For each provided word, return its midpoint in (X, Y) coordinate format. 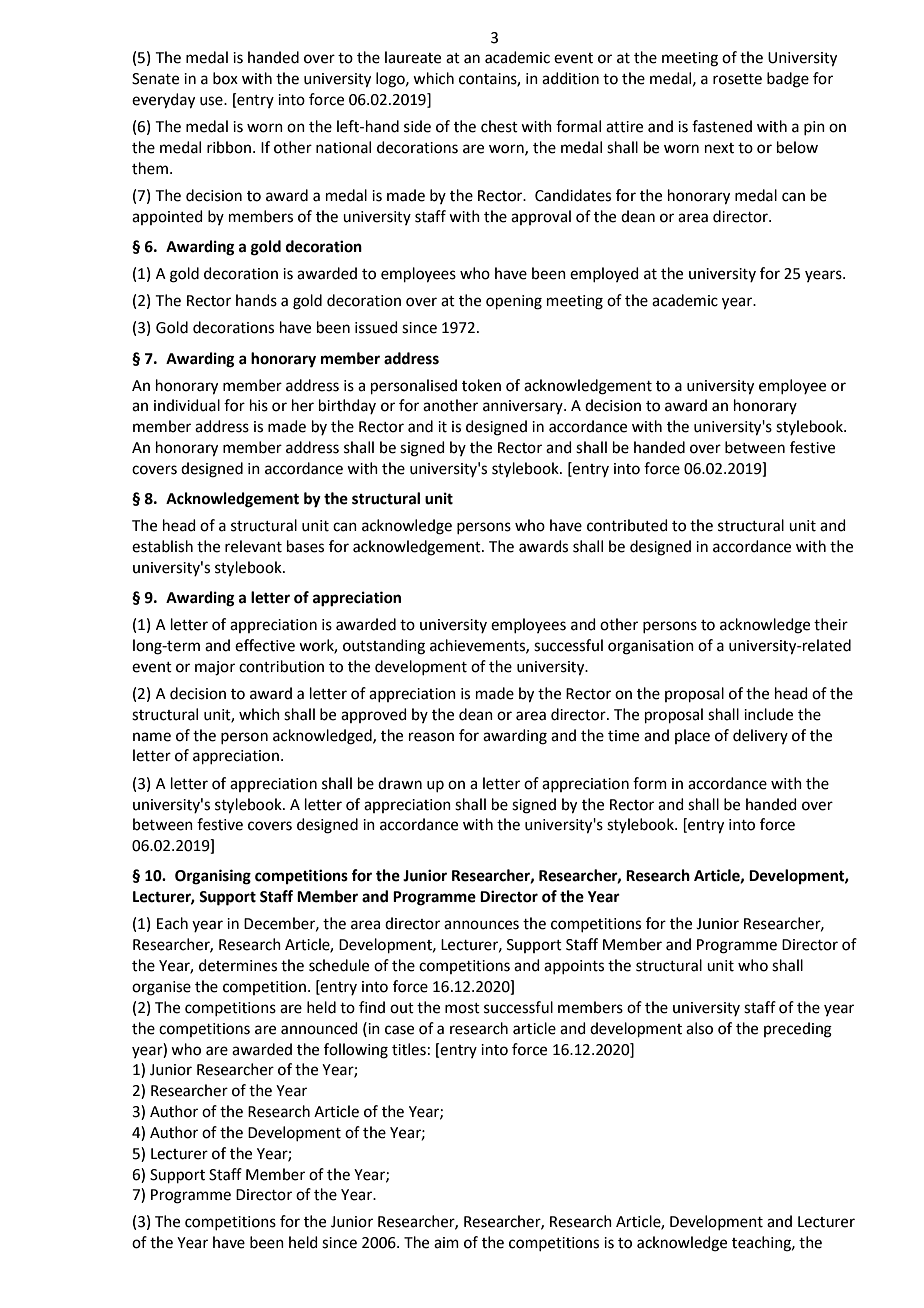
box (225, 78)
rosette (737, 79)
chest (499, 126)
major (215, 668)
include (768, 714)
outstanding (384, 647)
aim (446, 1243)
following (356, 1051)
